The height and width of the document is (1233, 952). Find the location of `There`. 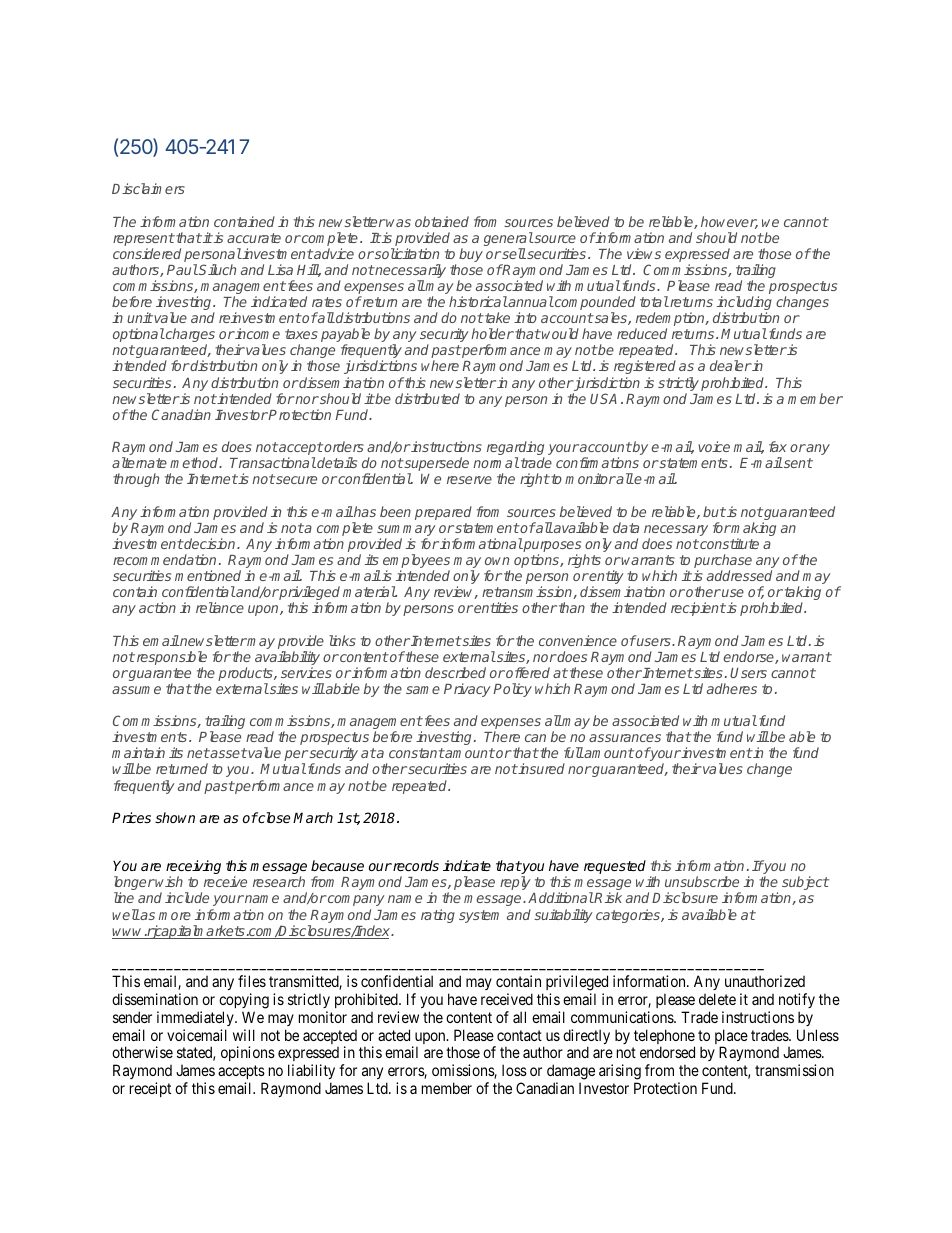

There is located at coordinates (502, 736).
